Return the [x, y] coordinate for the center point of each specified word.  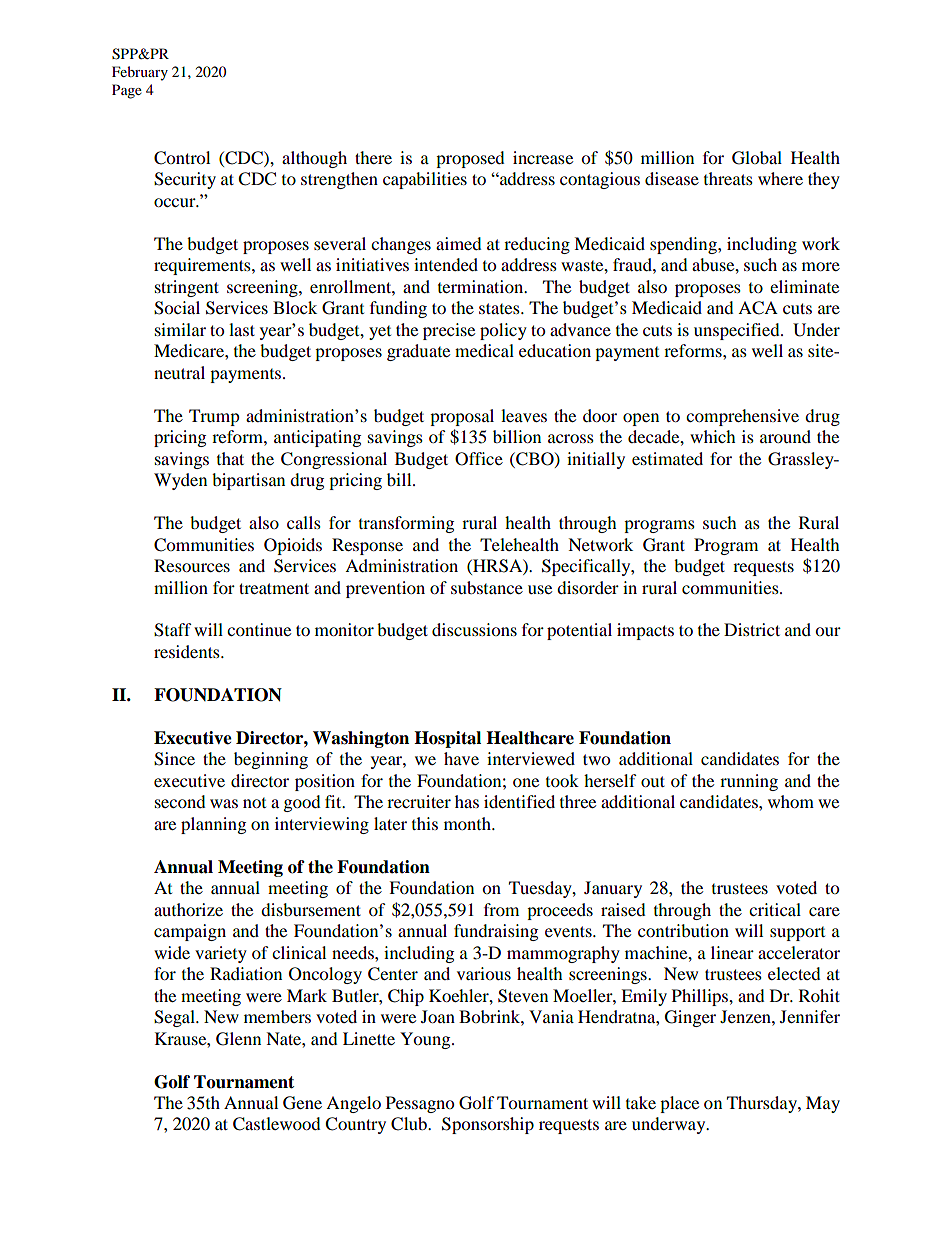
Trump [214, 417]
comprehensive [742, 417]
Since [174, 759]
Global [757, 158]
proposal [462, 417]
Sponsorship [488, 1125]
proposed [470, 159]
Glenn [238, 1039]
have [461, 758]
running [749, 782]
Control [182, 158]
